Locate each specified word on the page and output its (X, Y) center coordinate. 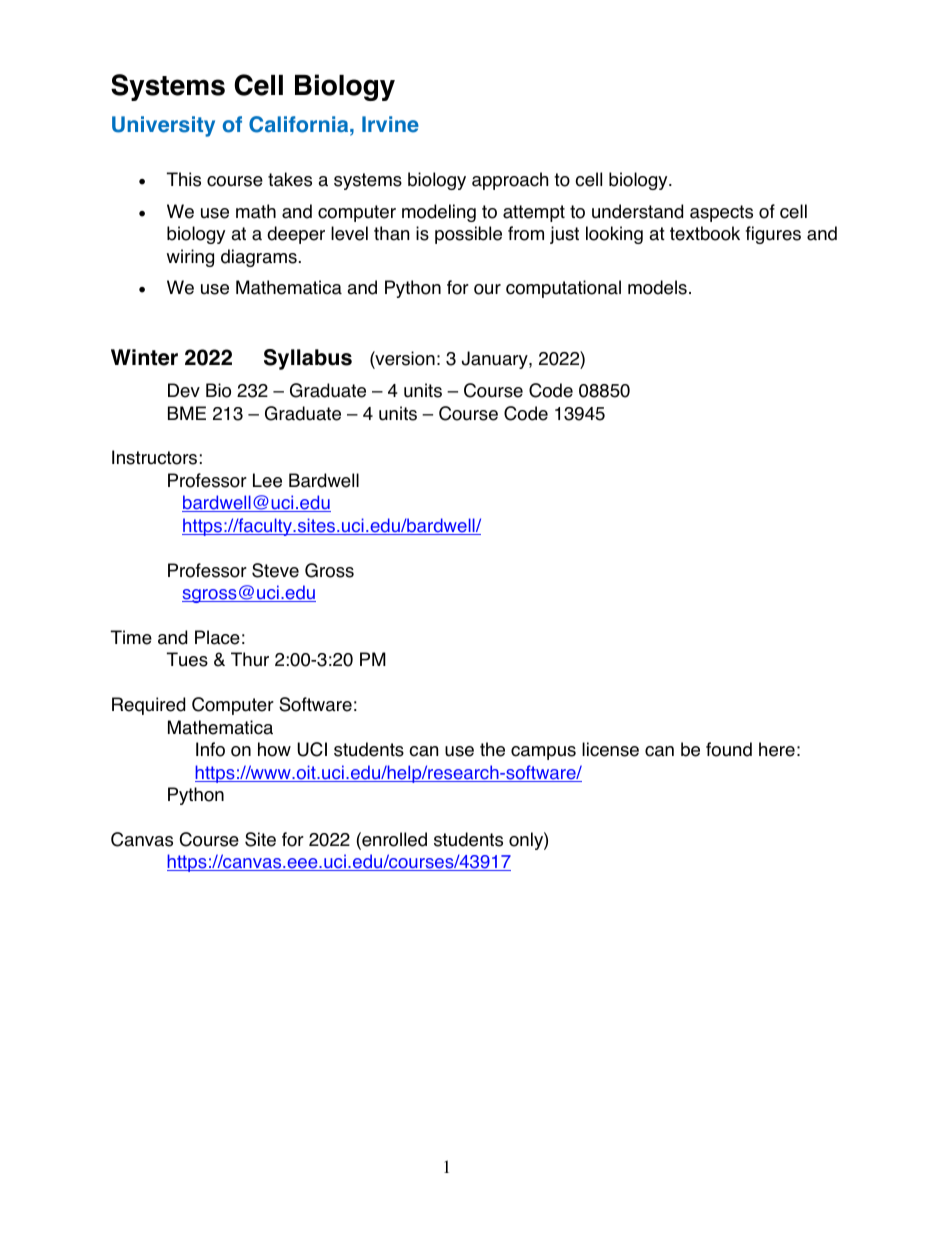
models (657, 287)
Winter (144, 357)
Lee (267, 480)
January (496, 360)
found (729, 749)
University (163, 126)
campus (543, 753)
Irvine (390, 124)
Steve (275, 570)
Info (210, 749)
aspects (721, 213)
